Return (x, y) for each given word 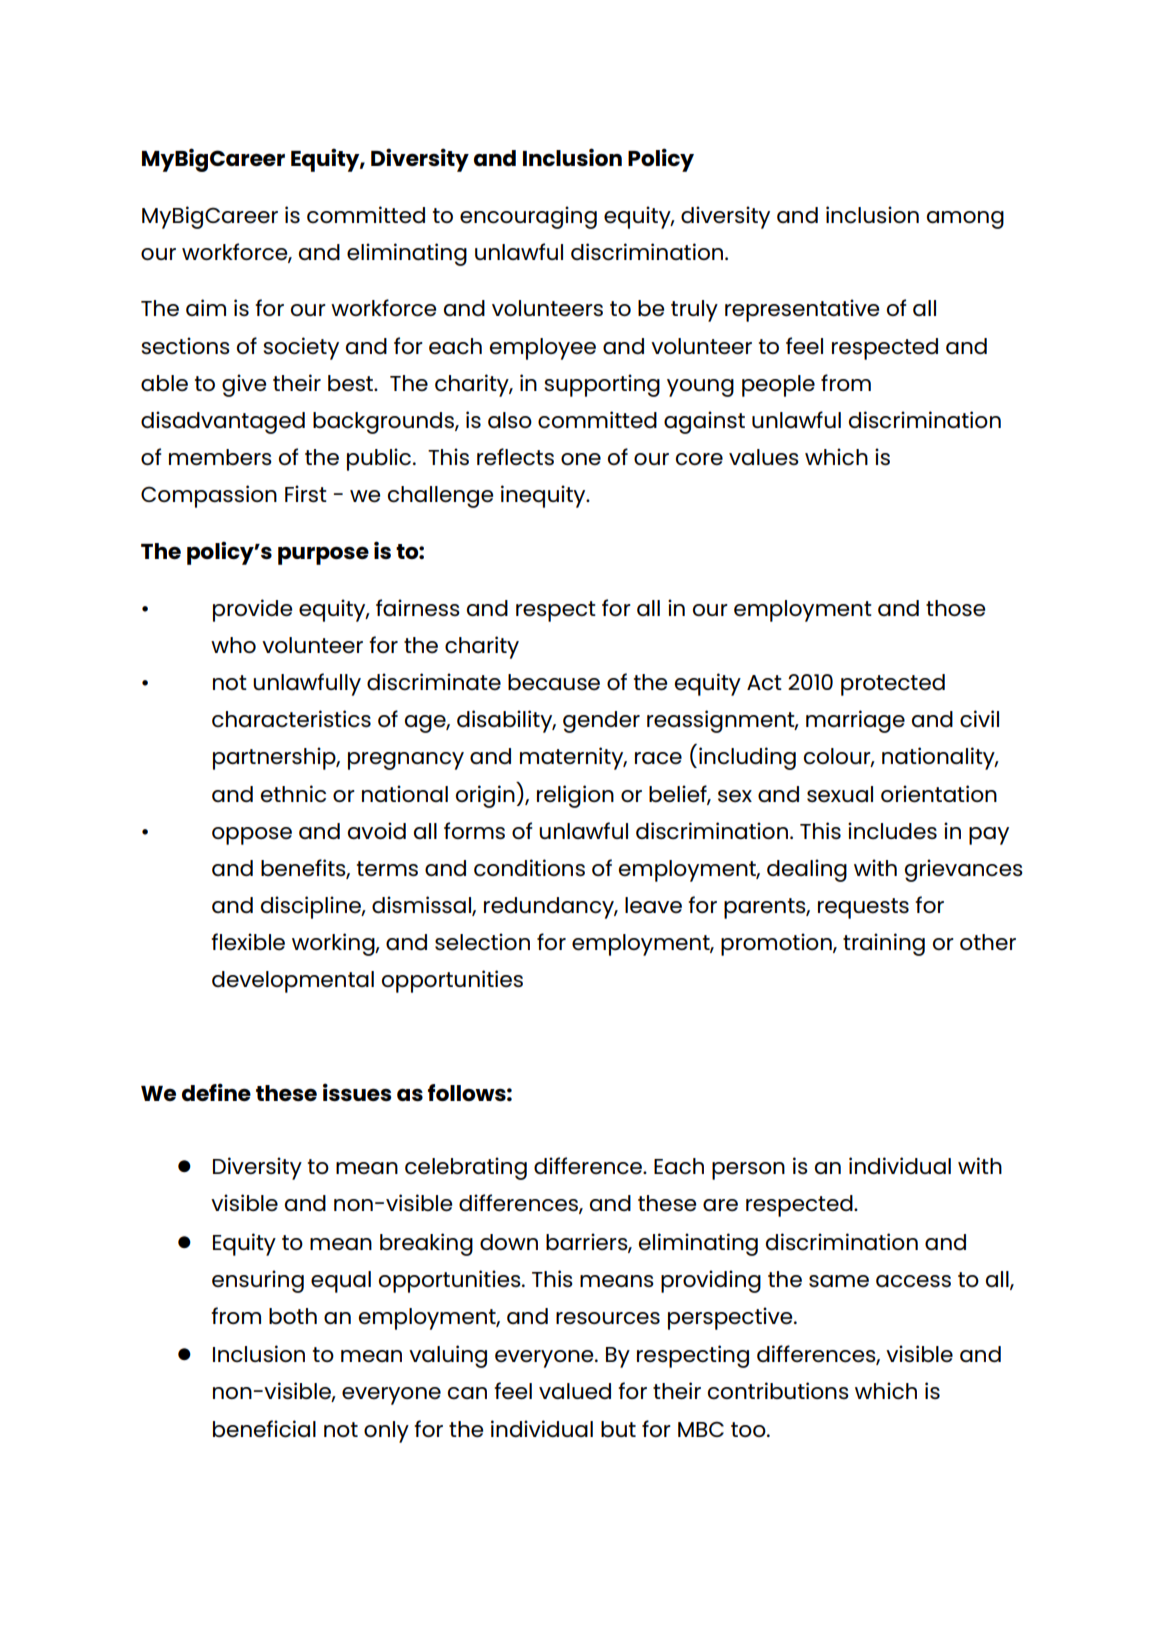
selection (482, 942)
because (554, 682)
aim (206, 307)
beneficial (264, 1429)
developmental (293, 982)
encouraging (528, 217)
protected (893, 685)
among (965, 220)
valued (575, 1391)
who (233, 645)
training (884, 944)
